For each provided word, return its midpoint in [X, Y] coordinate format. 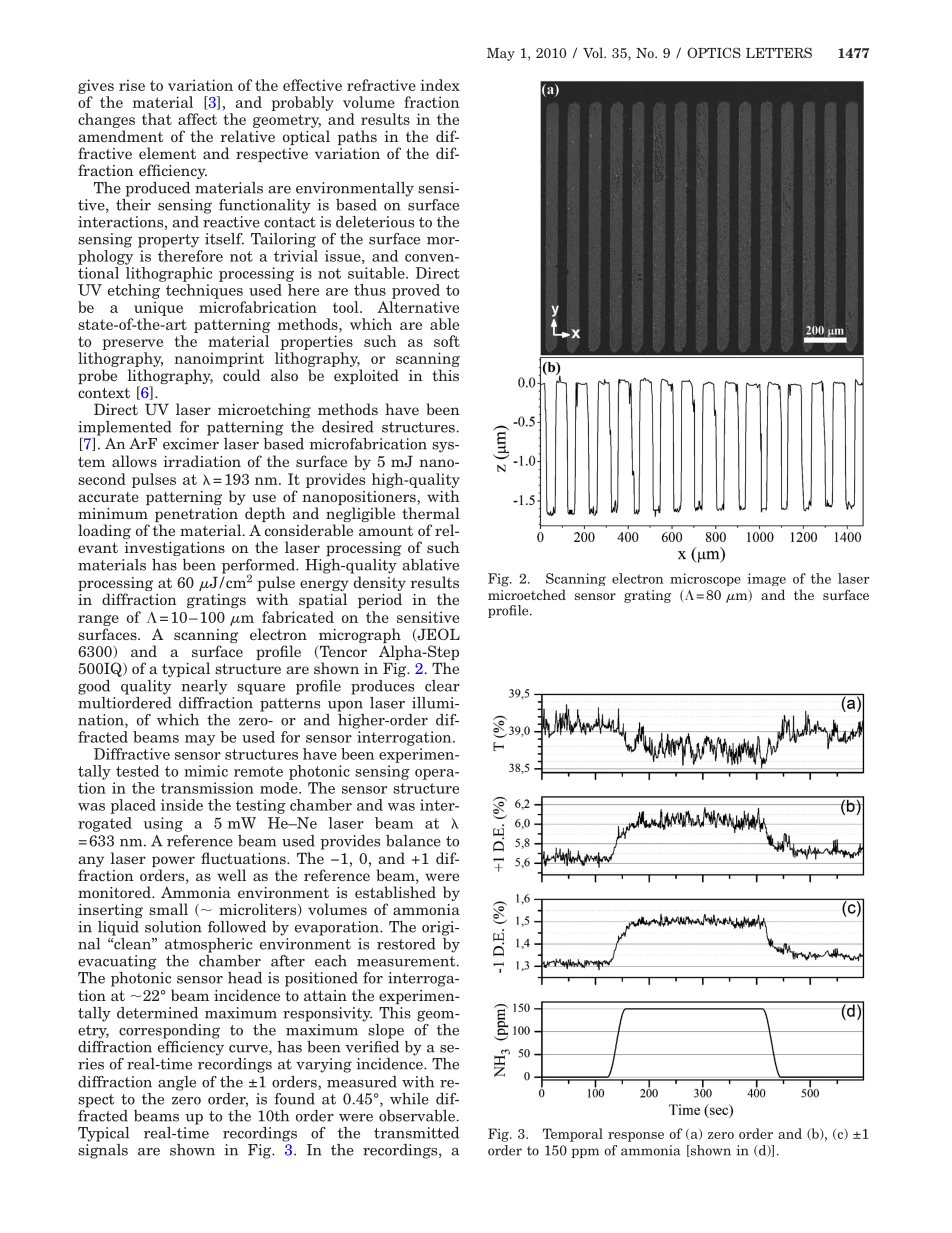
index [440, 85]
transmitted [416, 1133]
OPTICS [714, 52]
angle [177, 1083]
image [766, 579]
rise [132, 85]
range [98, 622]
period [380, 600]
